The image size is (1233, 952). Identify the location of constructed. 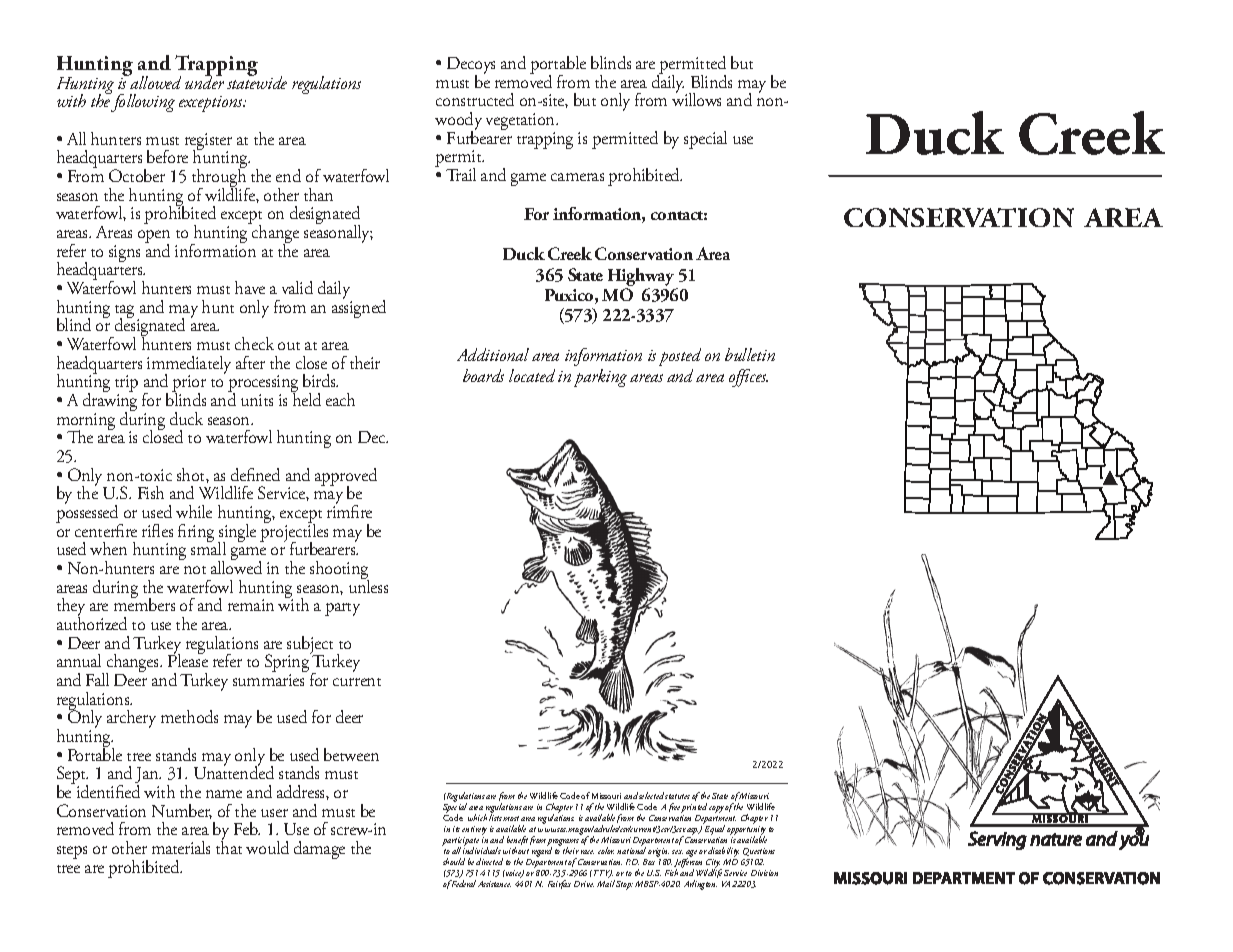
(475, 99).
